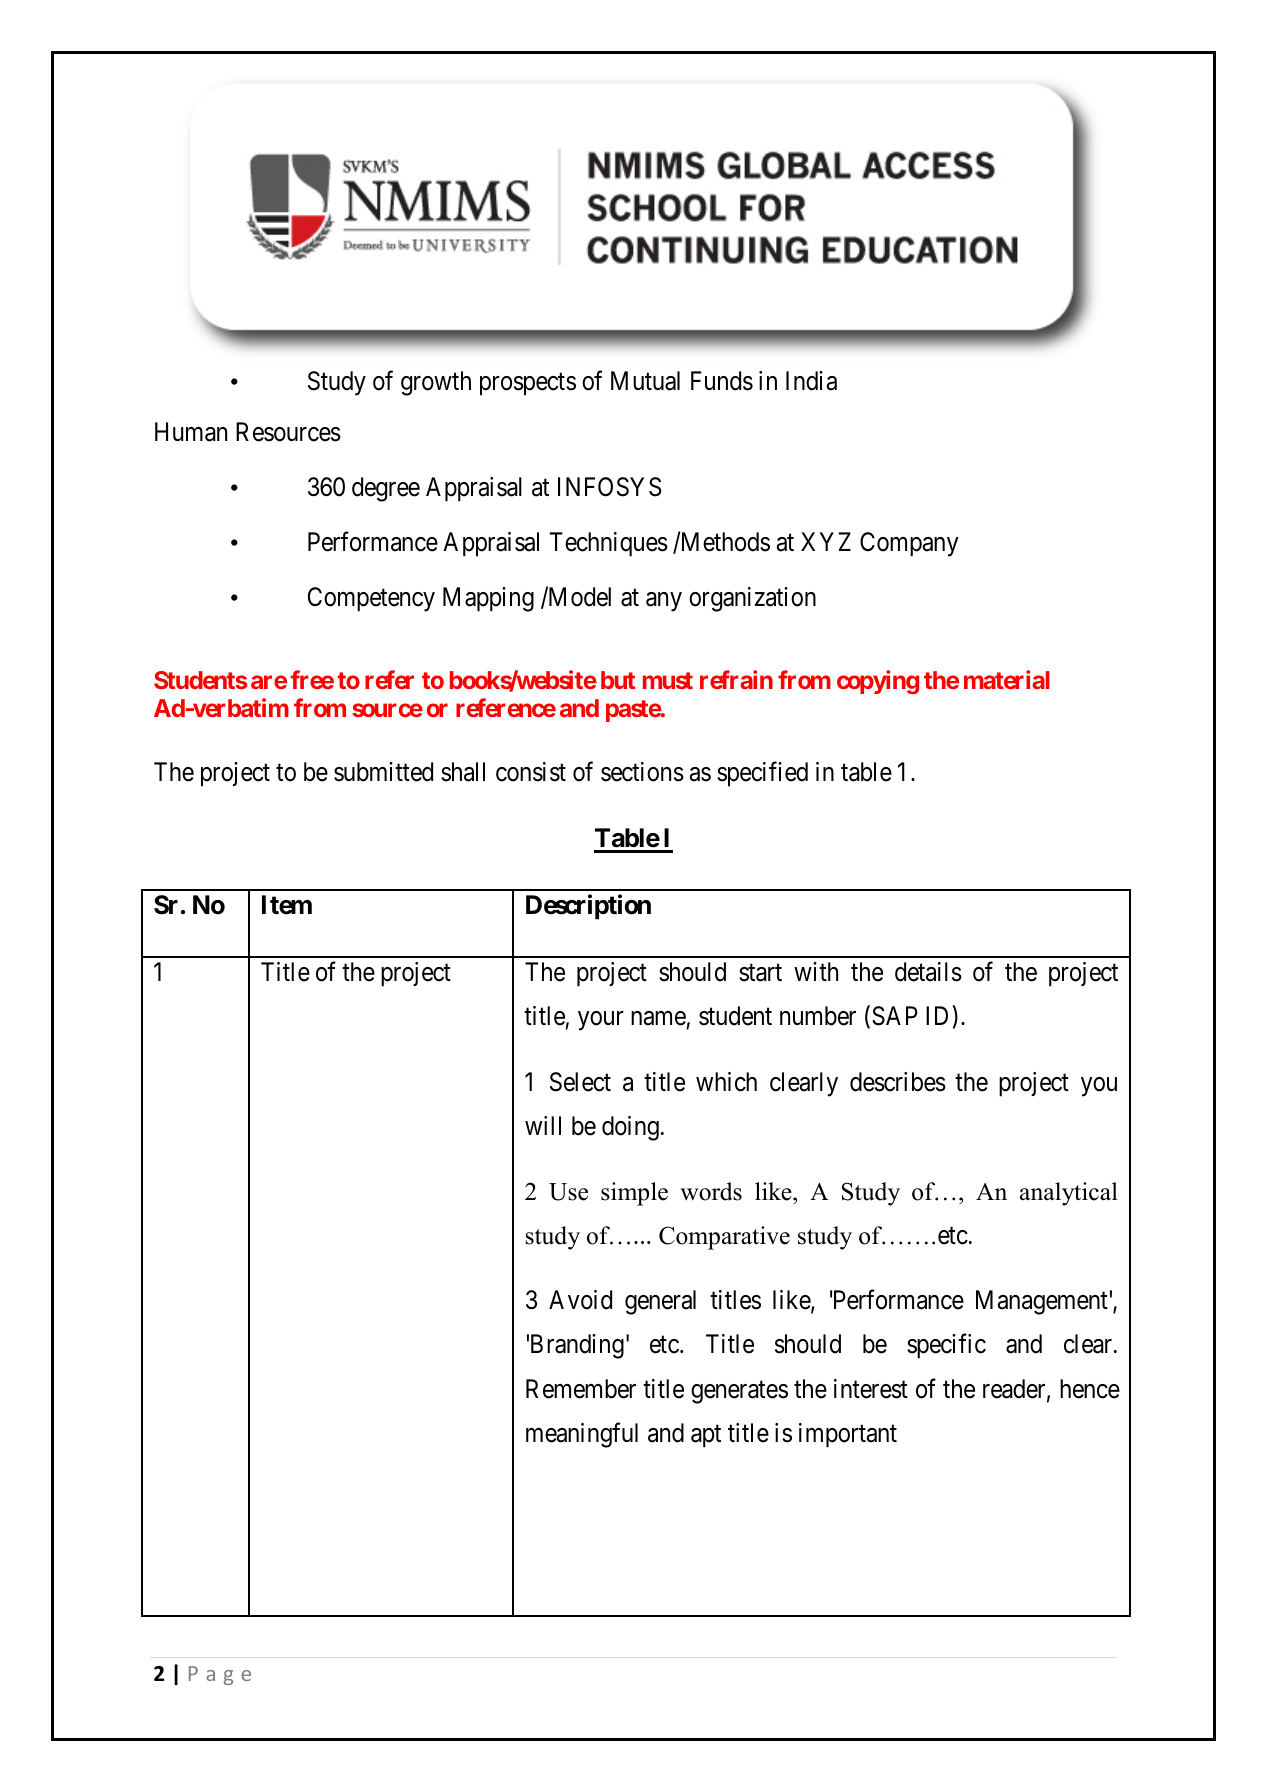  Describe the element at coordinates (581, 1389) in the document. I see `Remember` at that location.
